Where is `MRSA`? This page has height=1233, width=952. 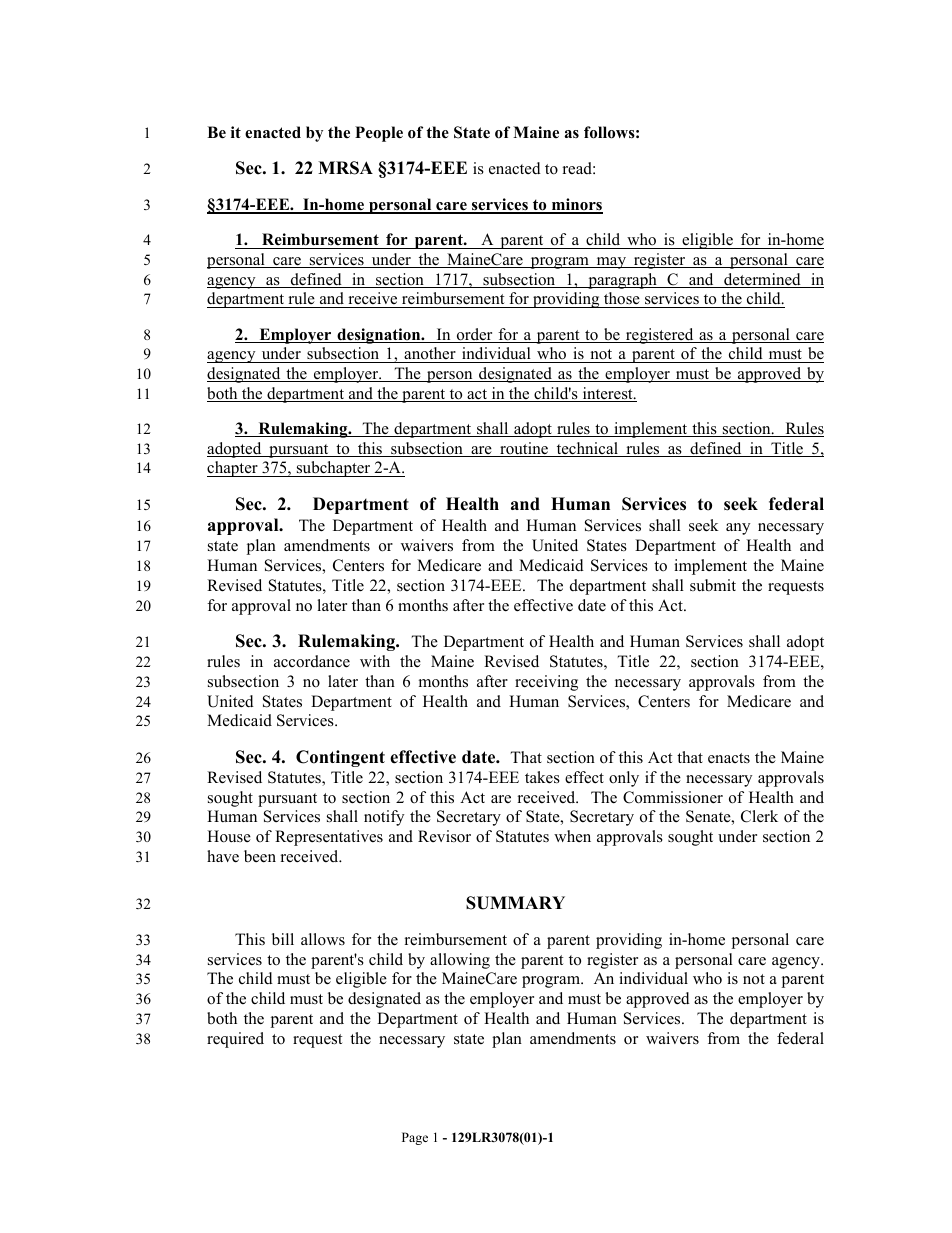 MRSA is located at coordinates (345, 168).
